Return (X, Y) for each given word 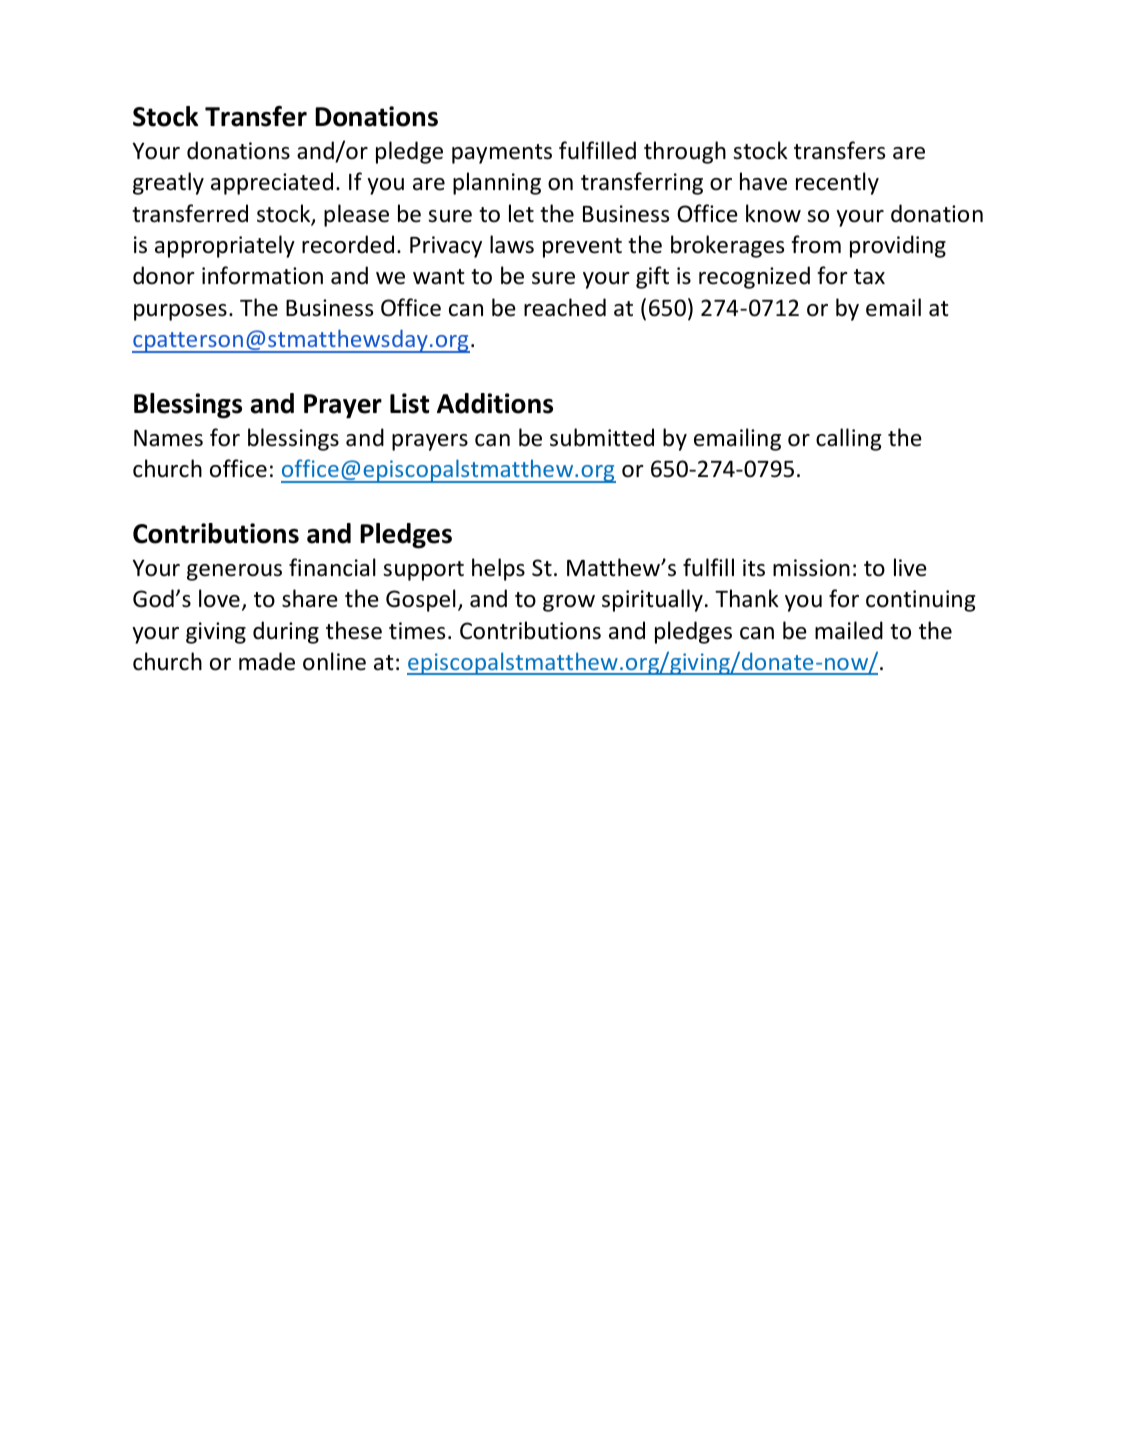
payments (502, 154)
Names (168, 438)
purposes (180, 312)
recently (837, 183)
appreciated (272, 183)
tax (869, 277)
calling (848, 439)
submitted (602, 437)
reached (565, 307)
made (267, 661)
